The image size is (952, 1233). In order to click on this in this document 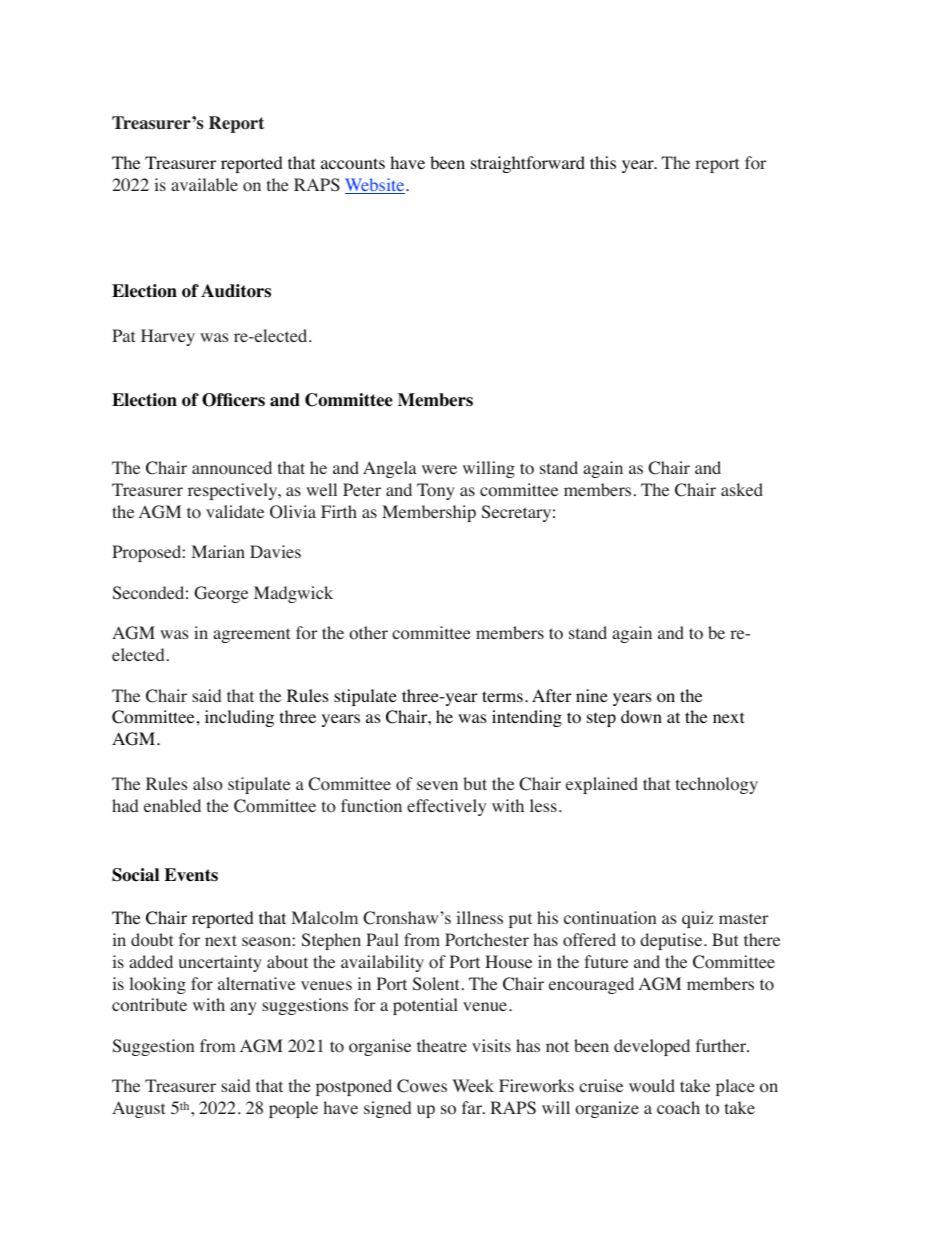, I will do `click(603, 162)`.
